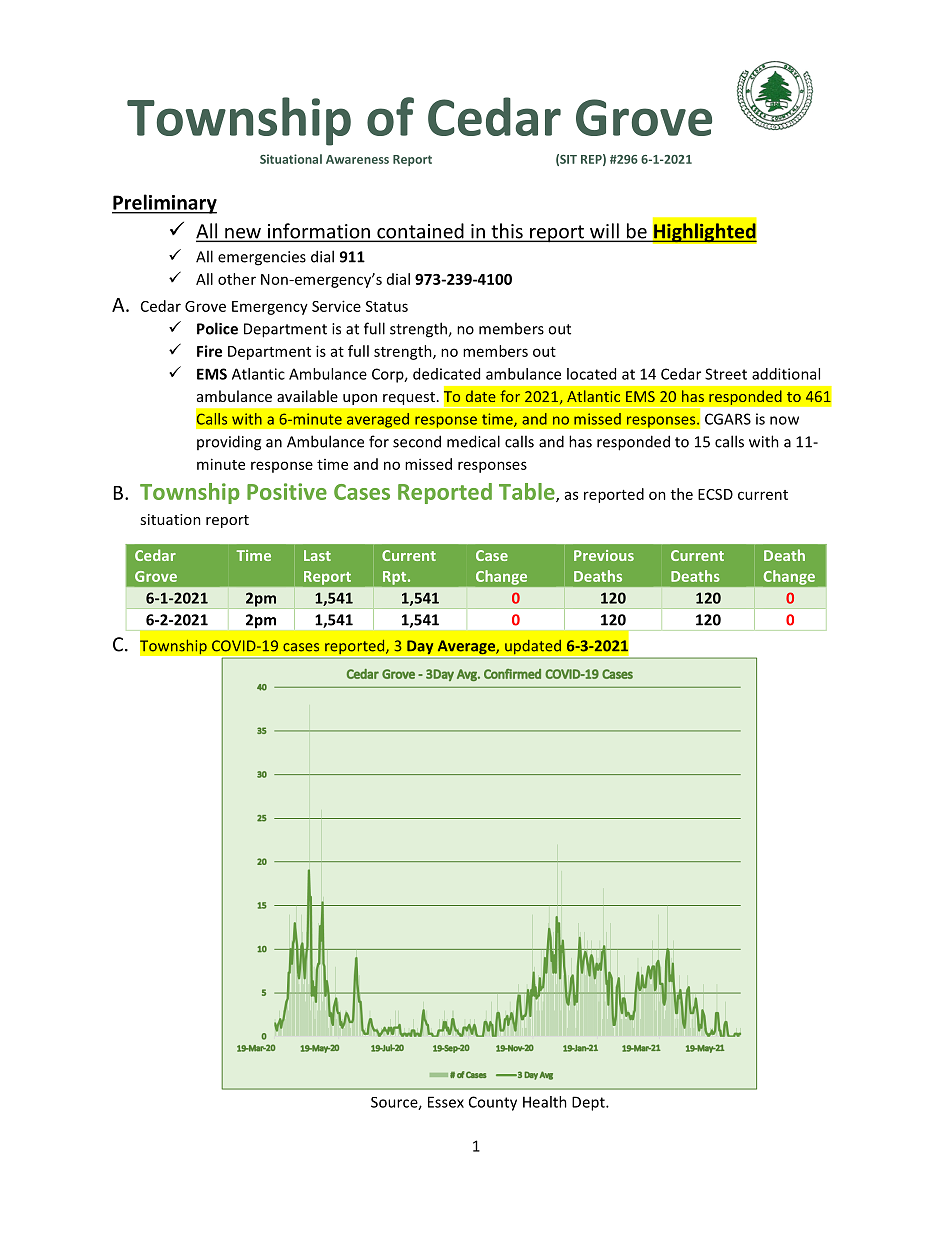 The height and width of the screenshot is (1233, 952). What do you see at coordinates (507, 232) in the screenshot?
I see `this` at bounding box center [507, 232].
